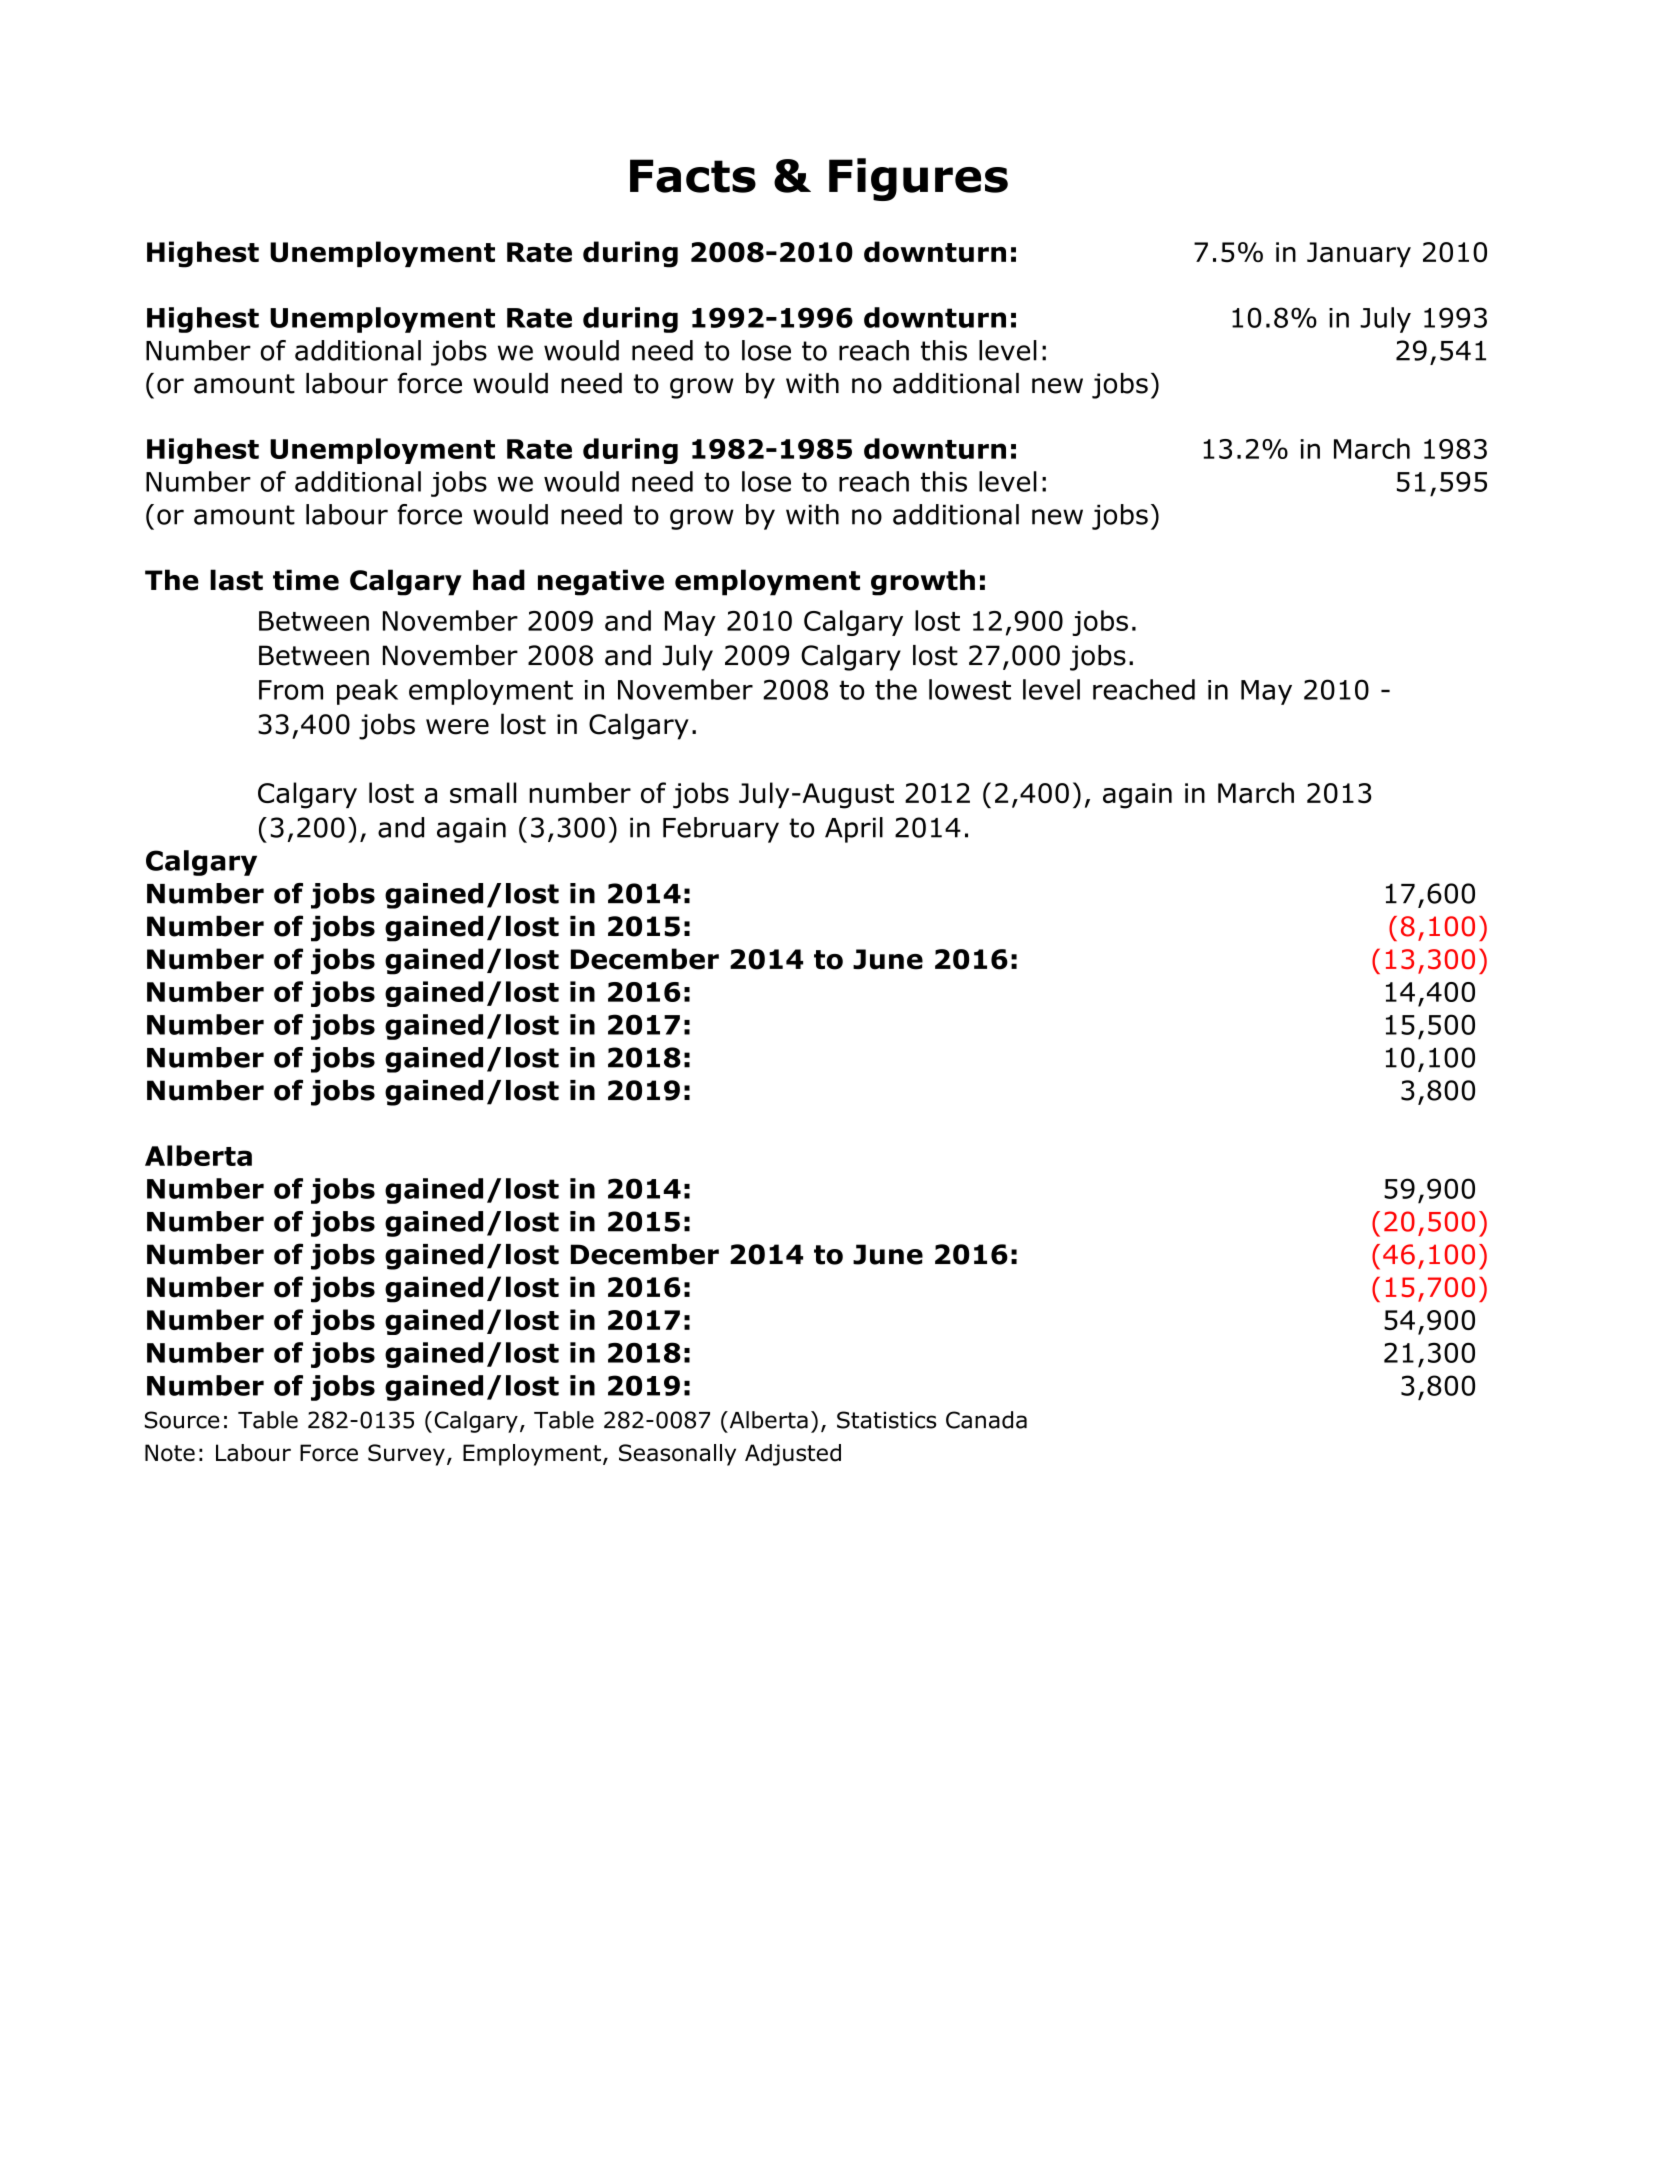 This screenshot has height=2165, width=1673. I want to click on time, so click(306, 580).
